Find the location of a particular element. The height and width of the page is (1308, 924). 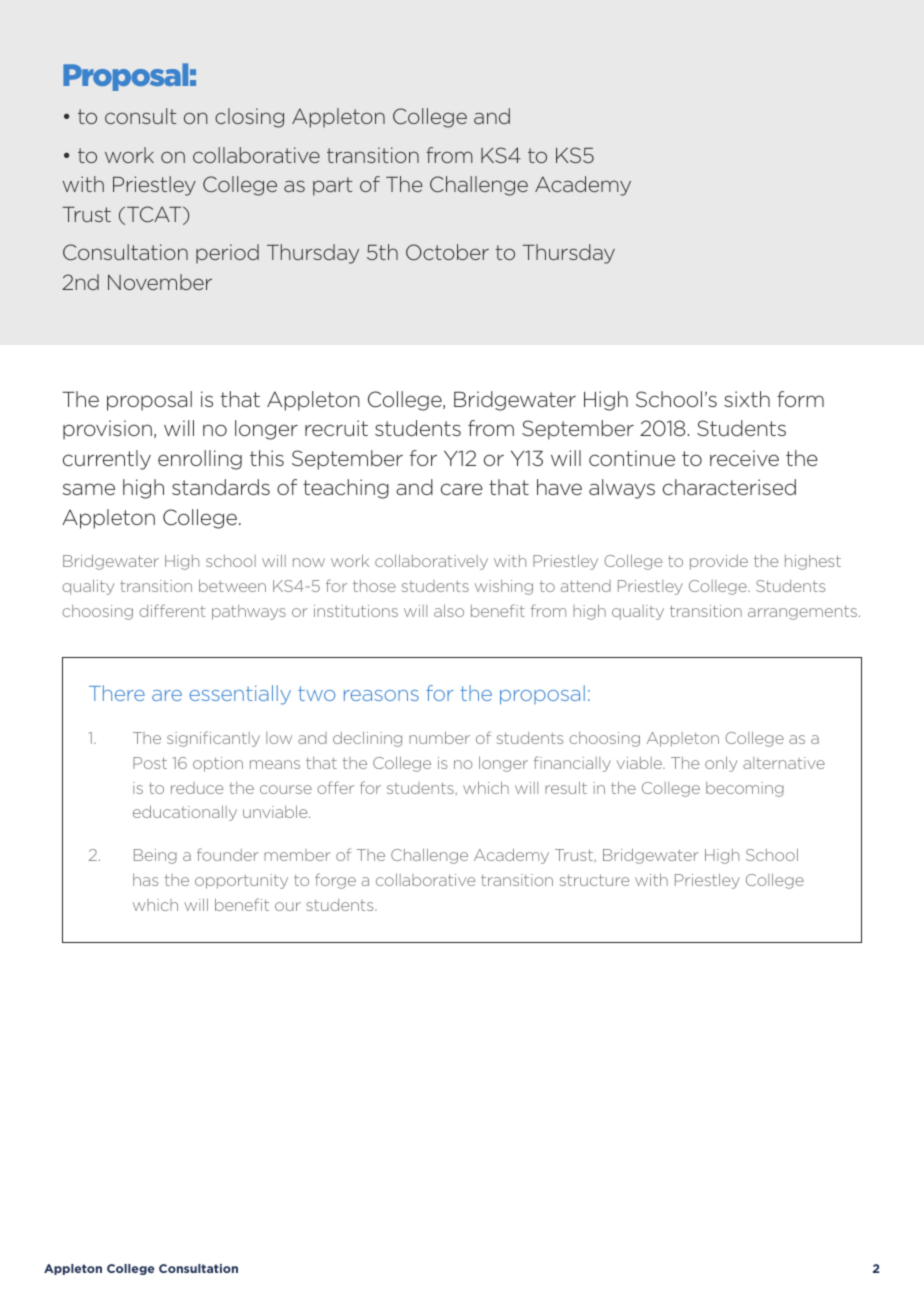

Being is located at coordinates (155, 856).
